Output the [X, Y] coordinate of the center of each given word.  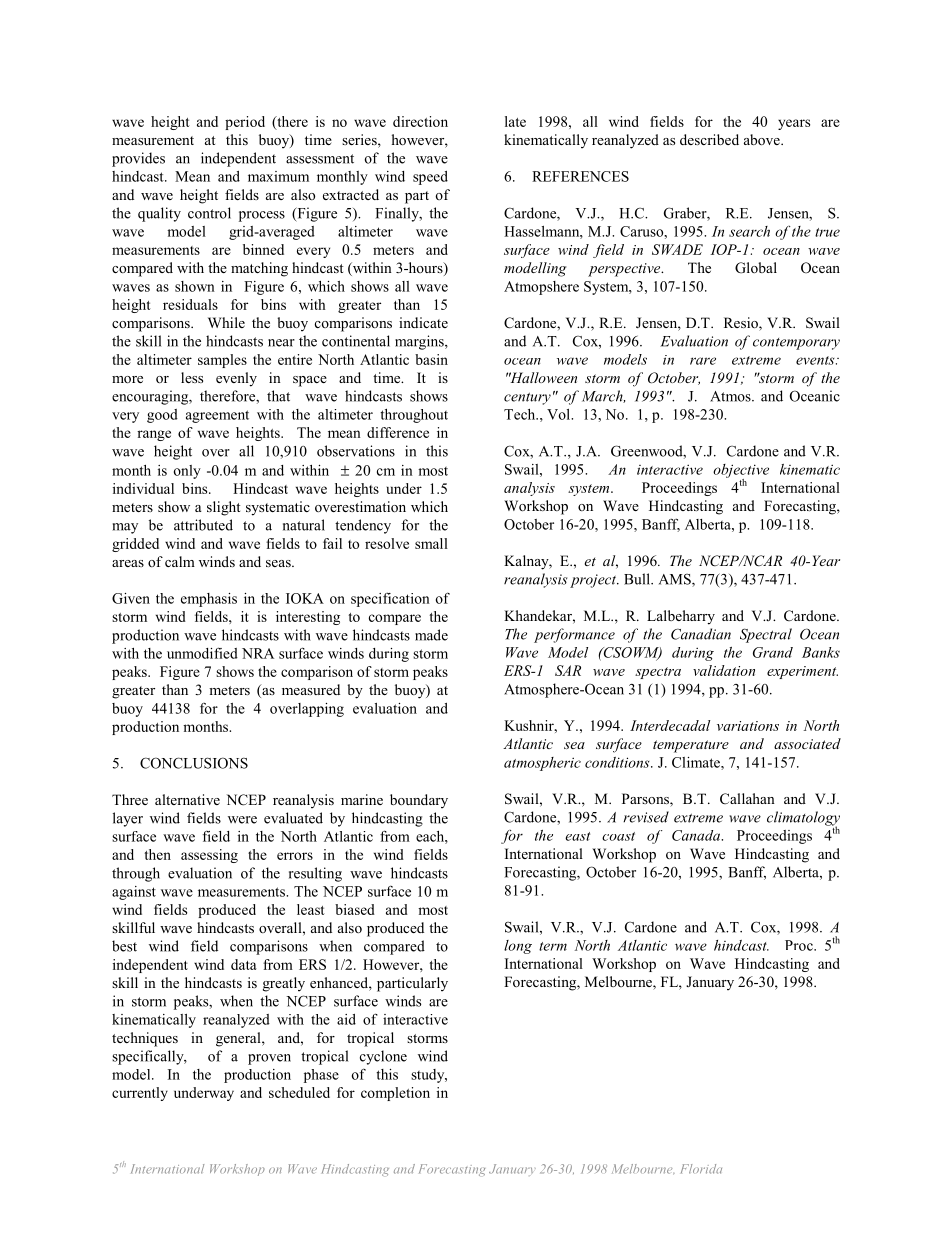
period [245, 123]
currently [140, 1094]
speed [430, 178]
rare [703, 361]
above [763, 139]
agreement [217, 416]
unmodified [202, 653]
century [527, 398]
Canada [697, 835]
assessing [209, 856]
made [431, 635]
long [518, 947]
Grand [773, 652]
